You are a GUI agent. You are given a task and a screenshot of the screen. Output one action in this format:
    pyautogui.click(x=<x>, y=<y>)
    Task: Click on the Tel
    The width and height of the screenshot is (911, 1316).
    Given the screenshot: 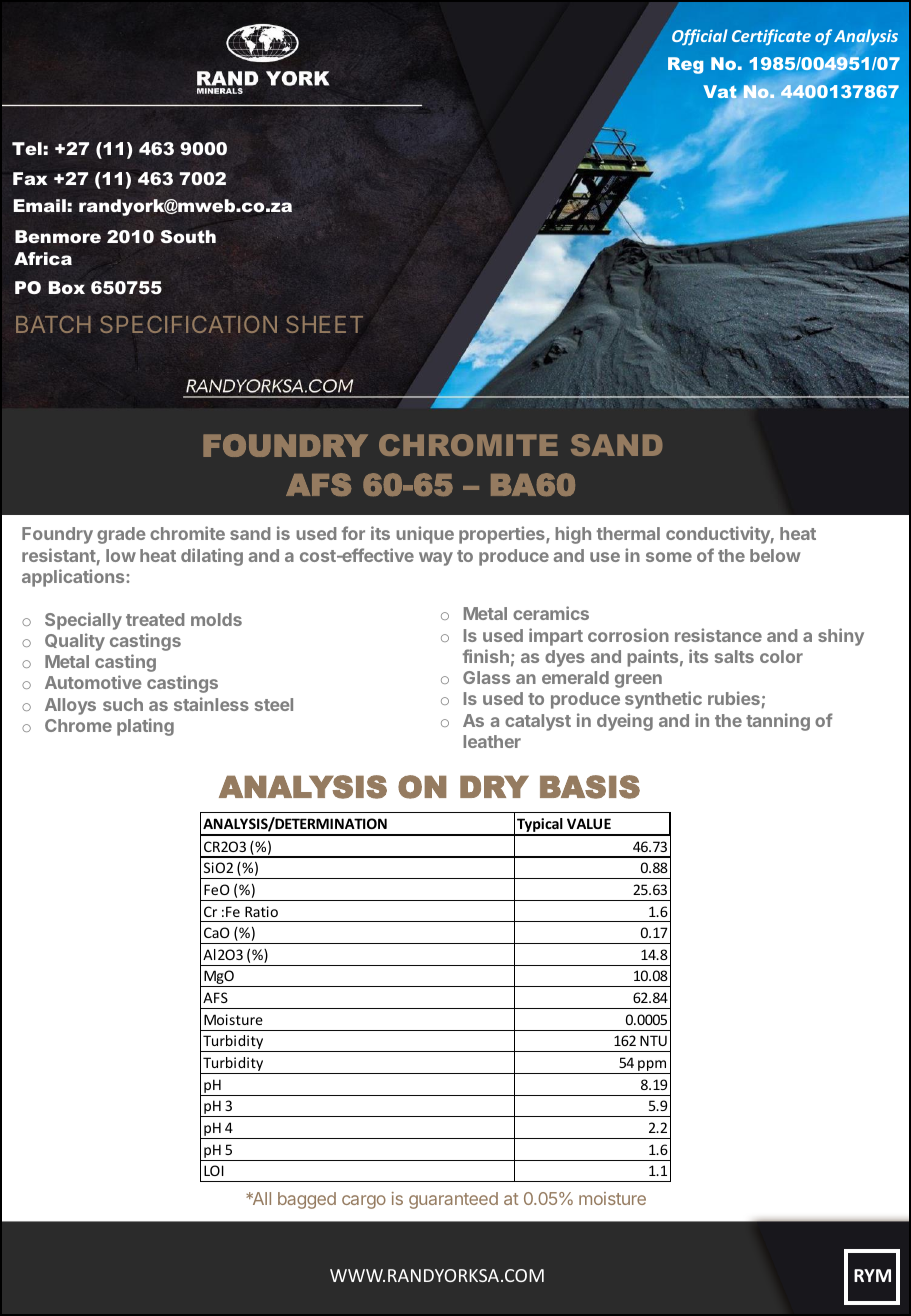 What is the action you would take?
    pyautogui.click(x=27, y=148)
